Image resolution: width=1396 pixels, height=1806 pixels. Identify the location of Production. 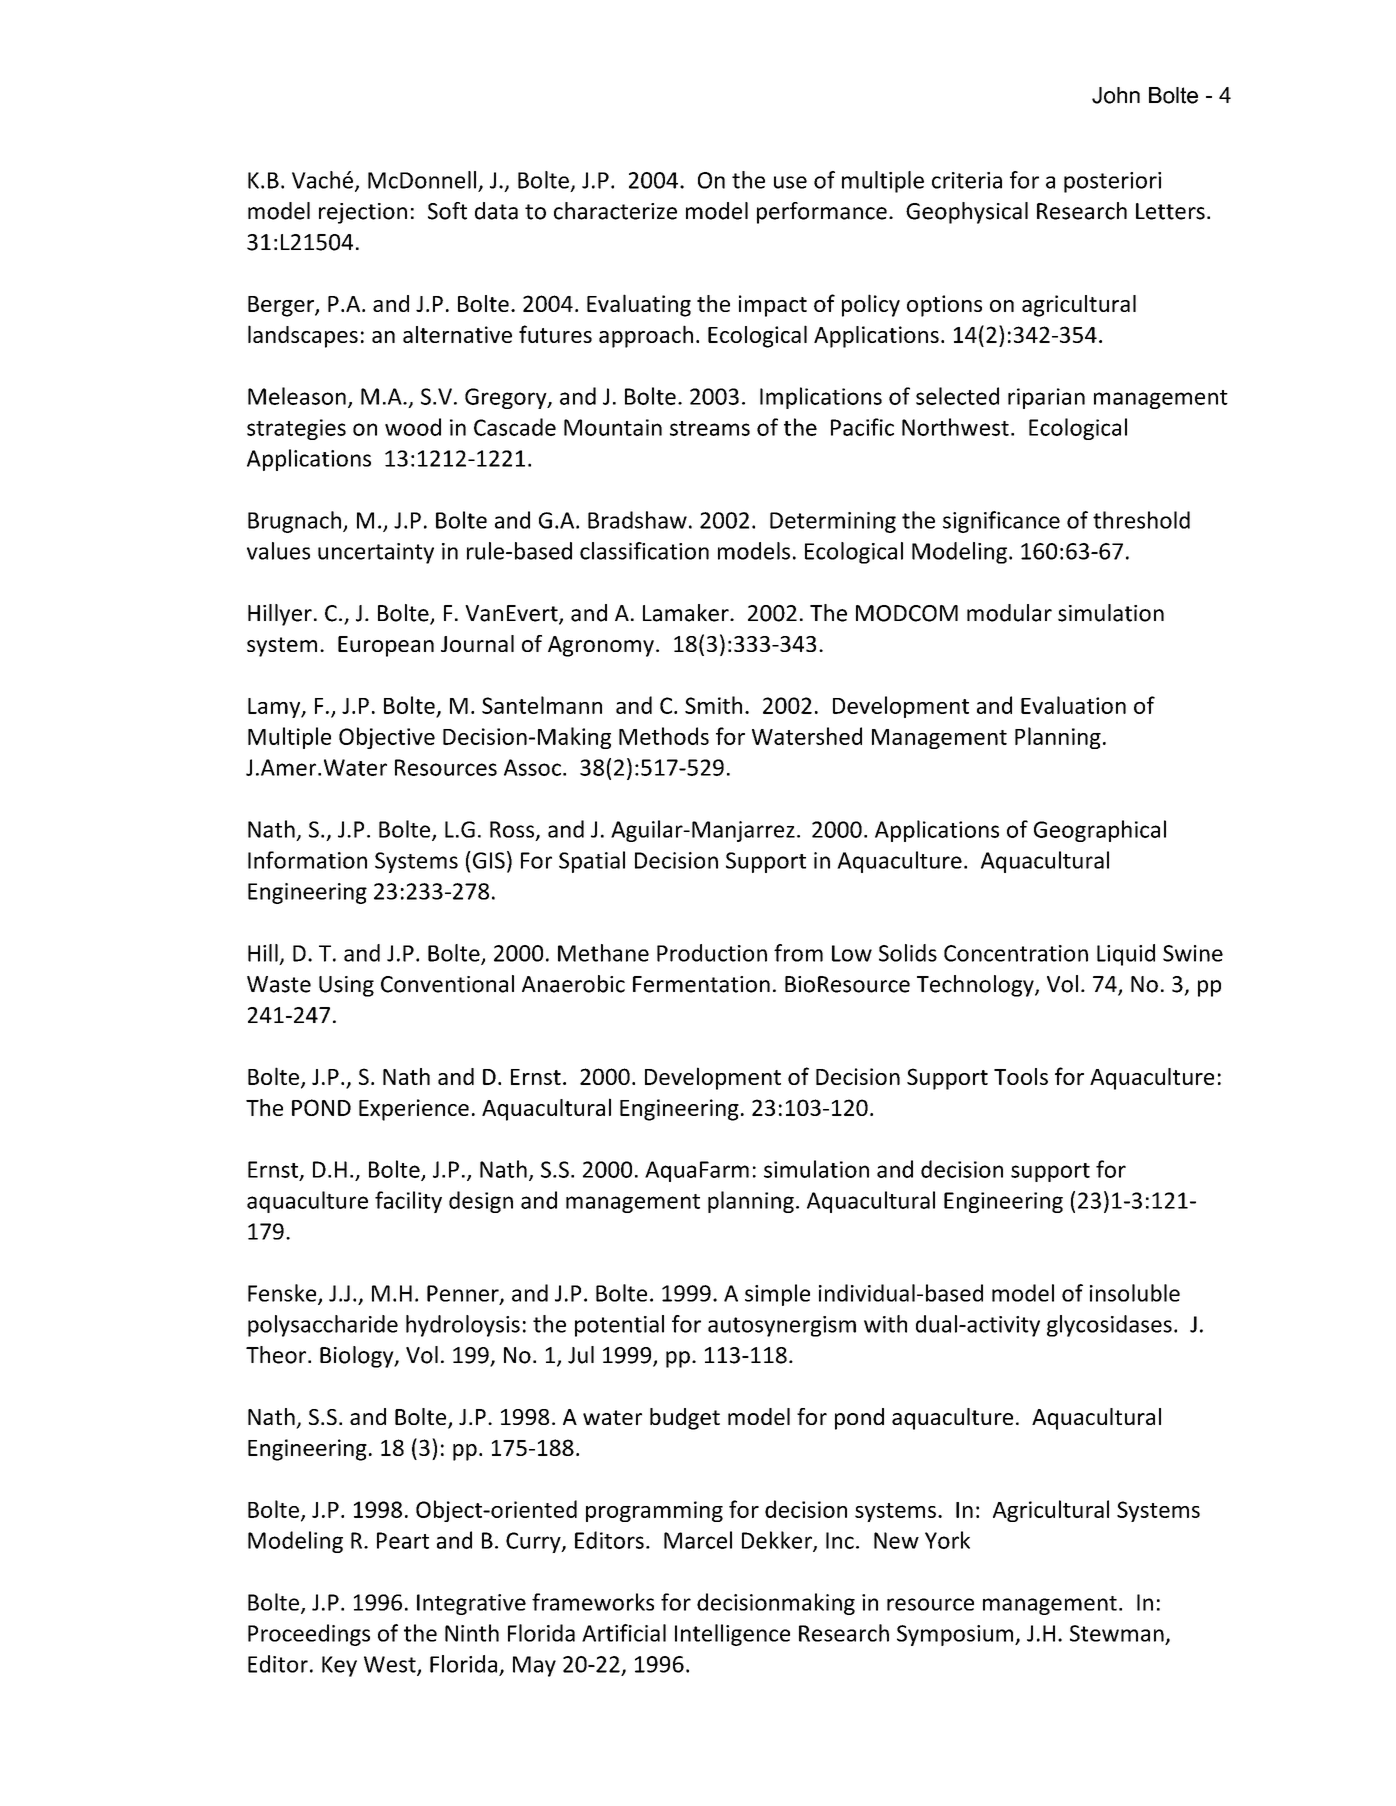
(712, 953).
